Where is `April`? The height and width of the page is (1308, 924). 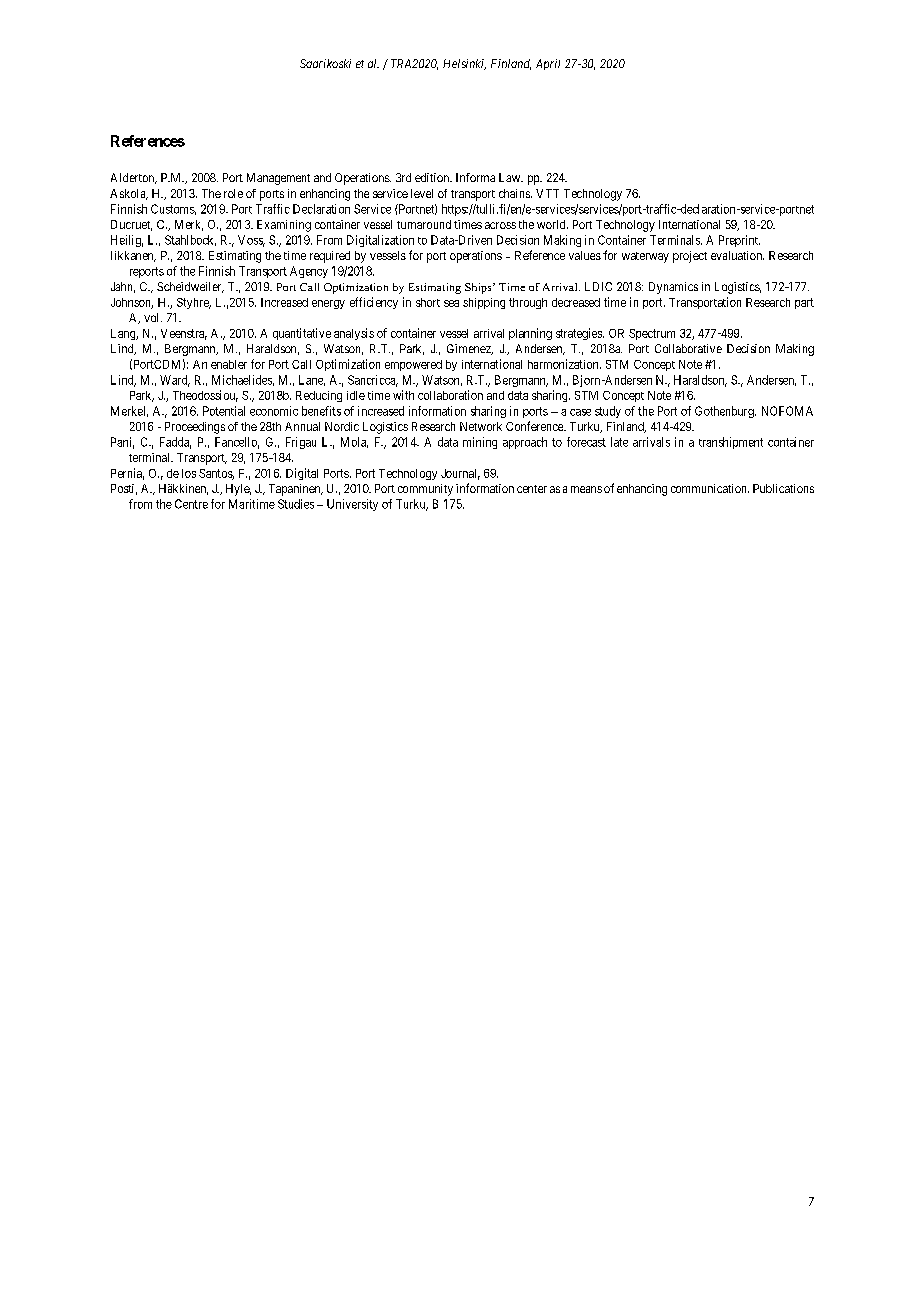
April is located at coordinates (548, 64).
